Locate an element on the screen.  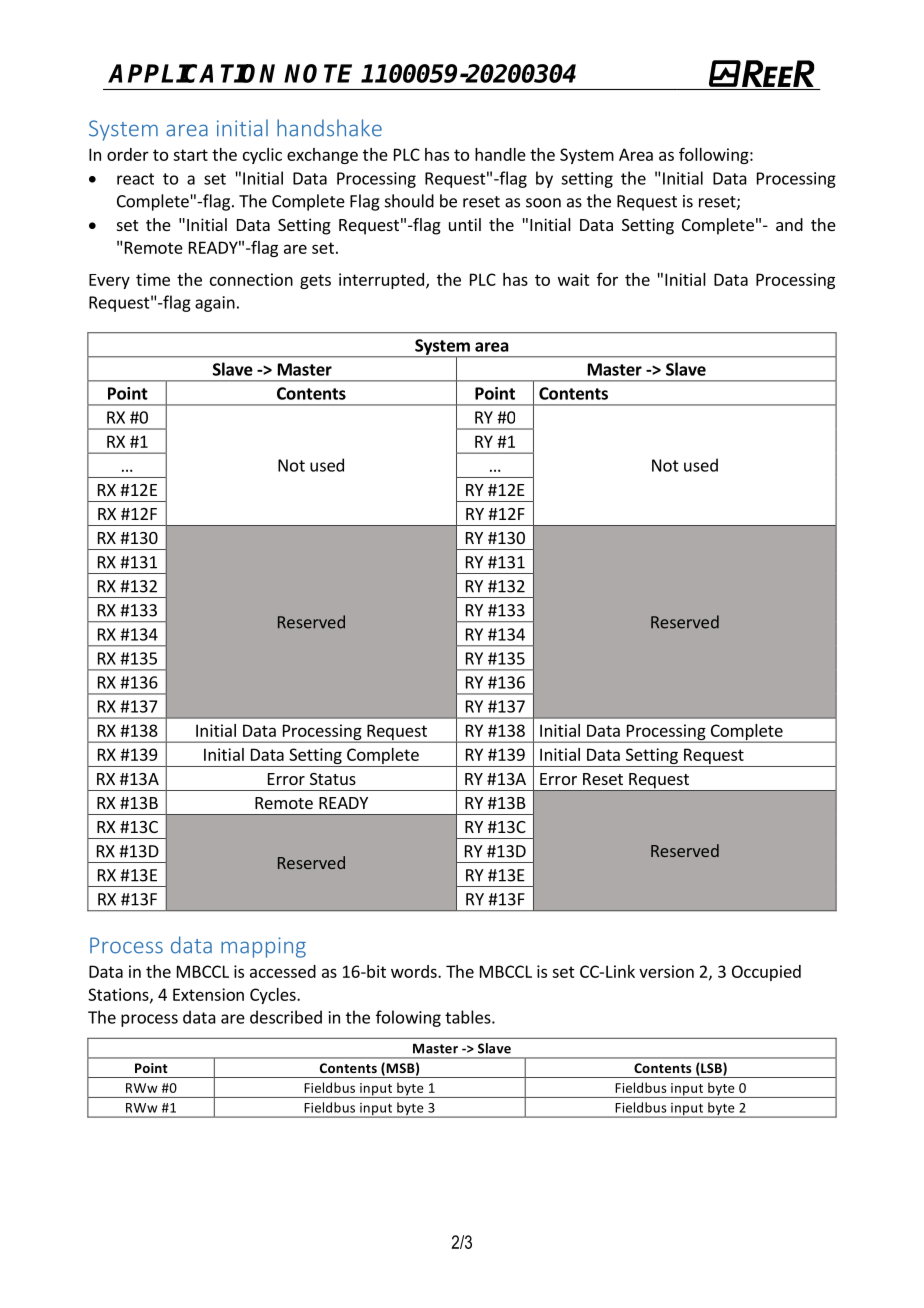
interrupted is located at coordinates (381, 281).
